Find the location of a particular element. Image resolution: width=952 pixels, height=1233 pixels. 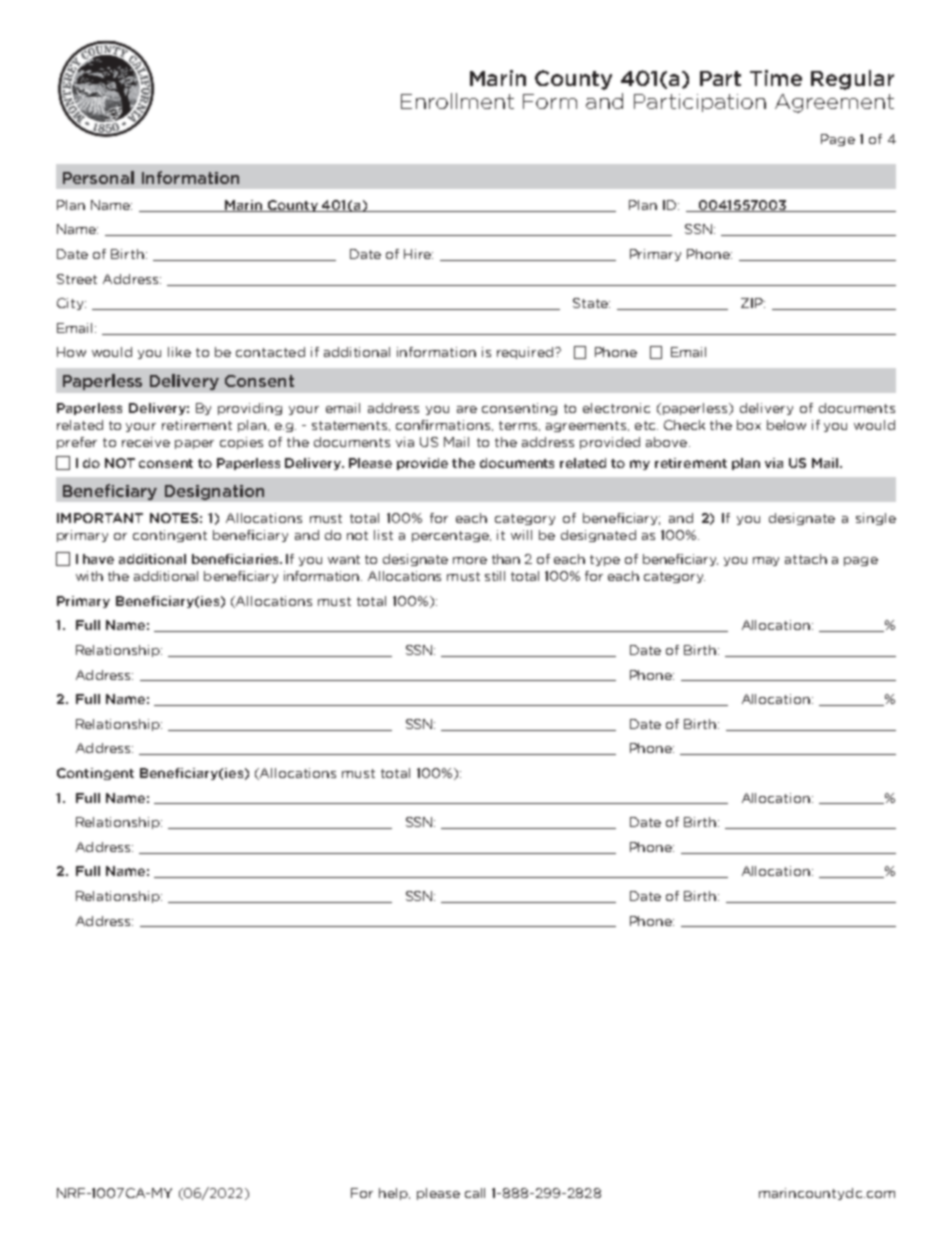

help is located at coordinates (394, 1194).
